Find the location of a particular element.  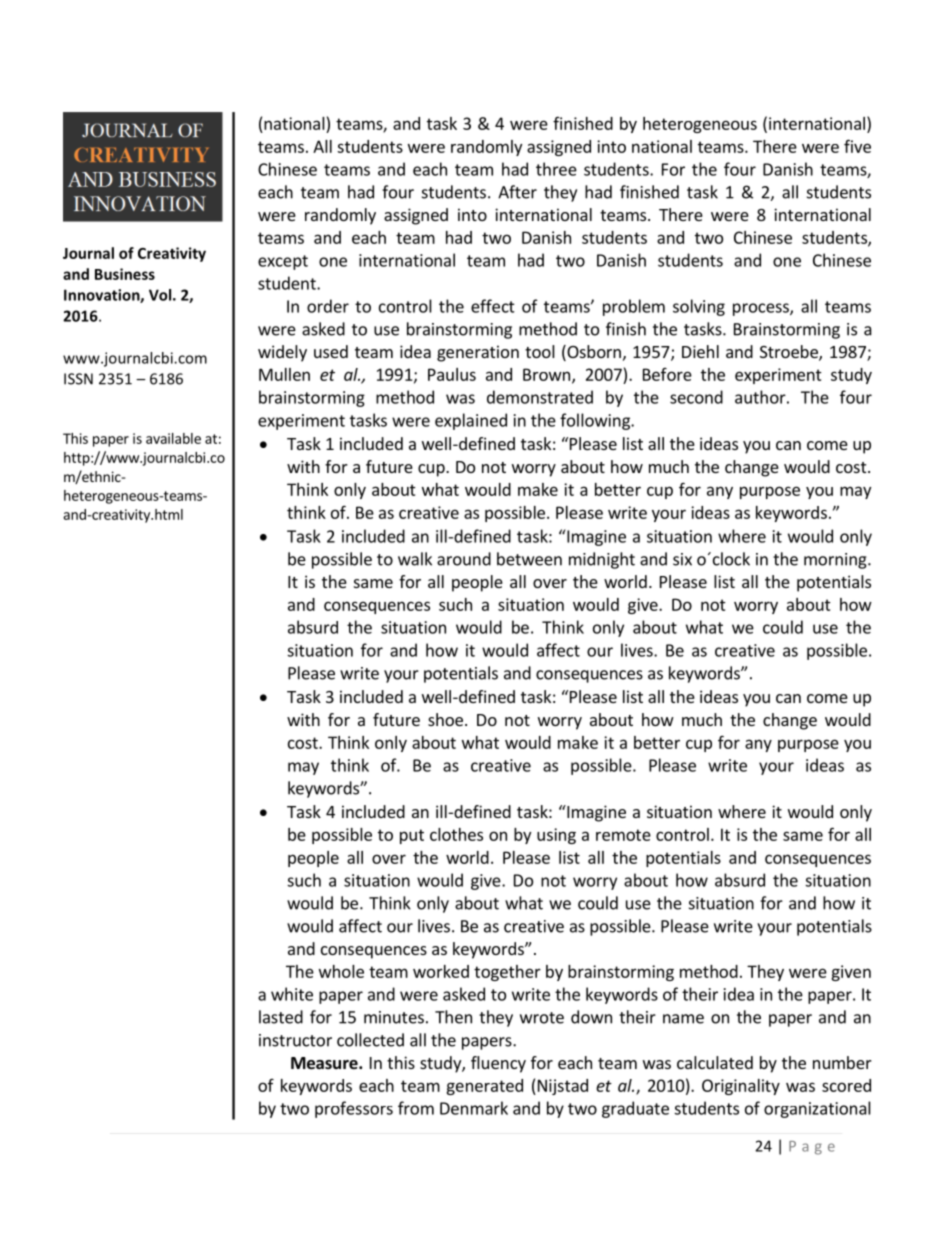

Business is located at coordinates (125, 274).
